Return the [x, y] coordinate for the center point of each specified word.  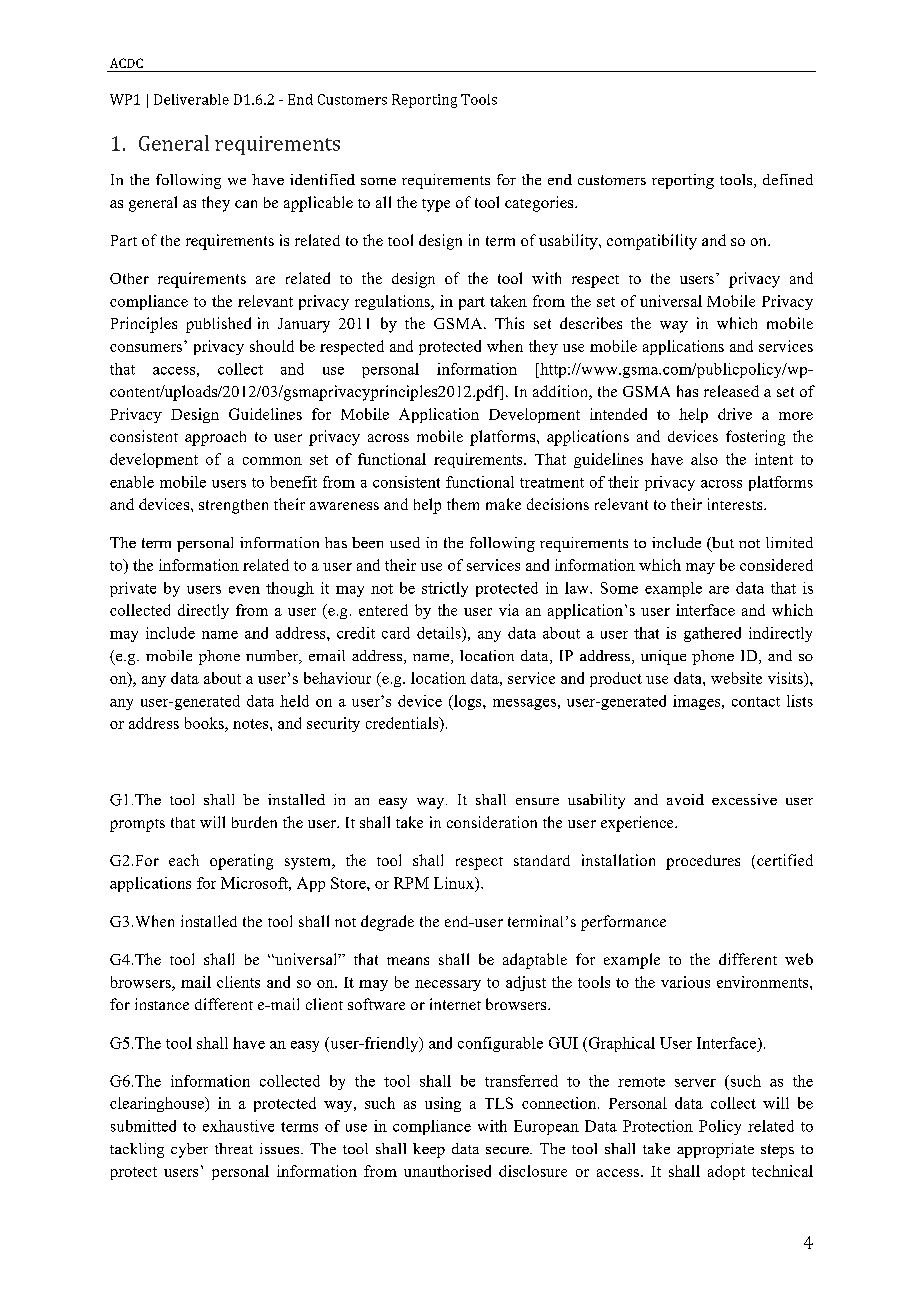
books [205, 724]
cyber [189, 1150]
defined [788, 179]
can [246, 204]
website [736, 678]
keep [429, 1150]
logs [468, 702]
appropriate [715, 1150]
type [436, 205]
